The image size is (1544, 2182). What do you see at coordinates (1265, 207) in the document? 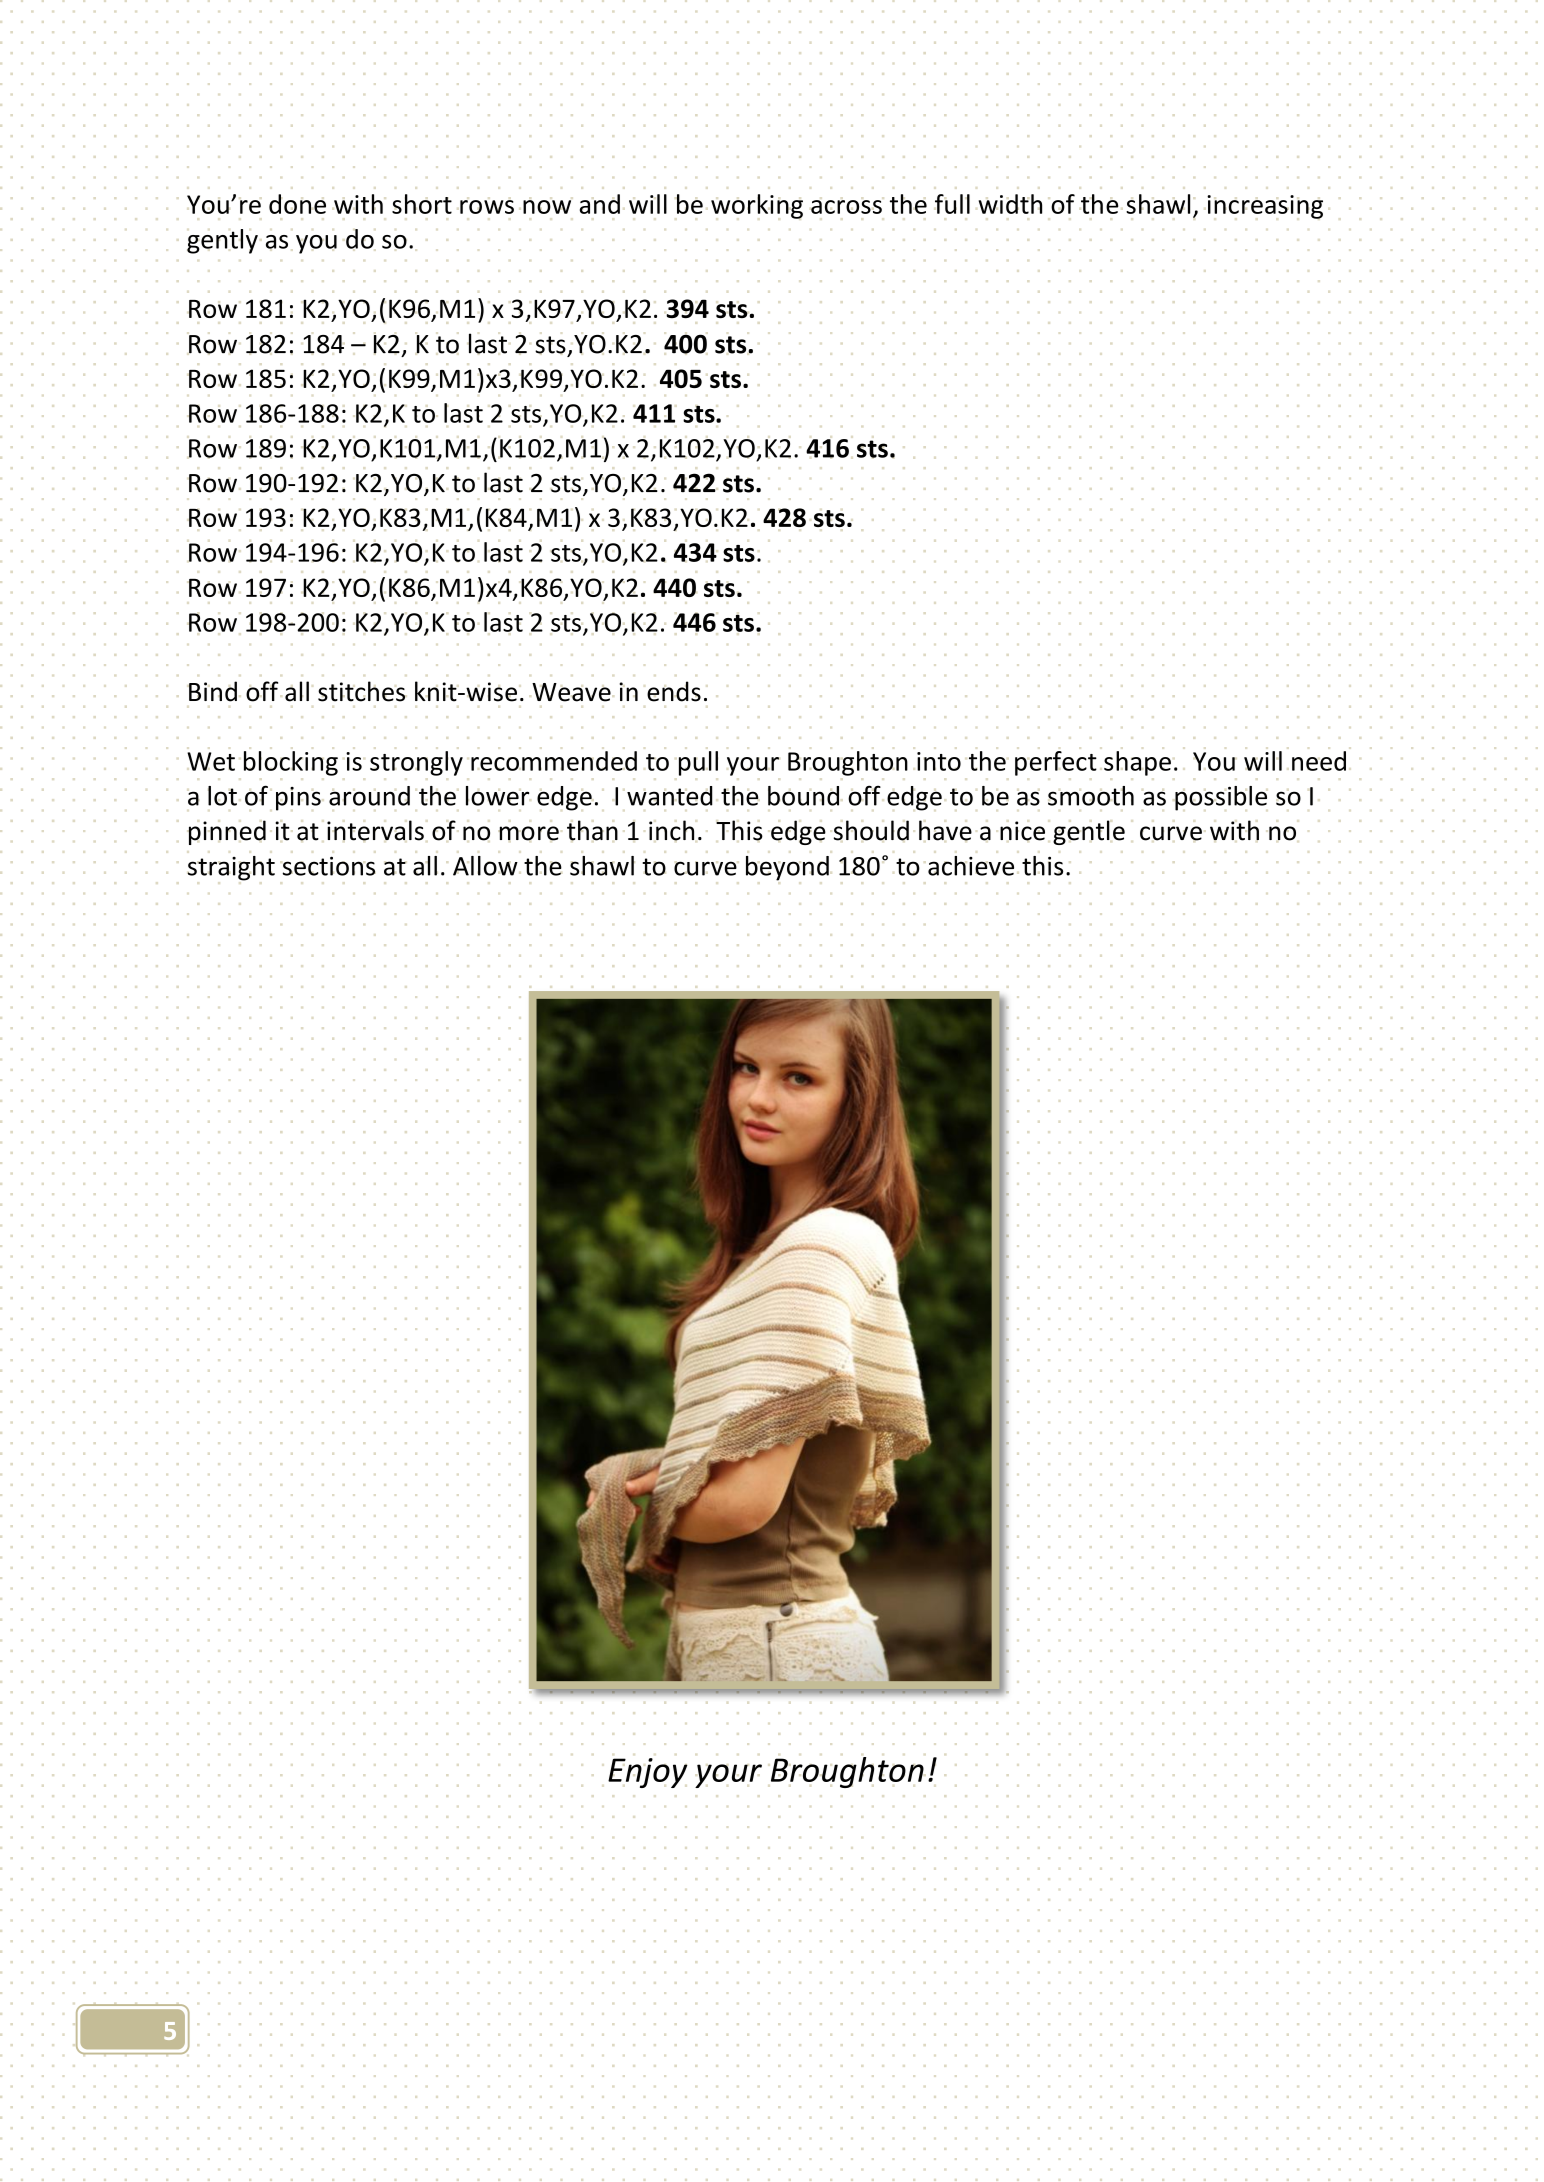
I see `increasing` at bounding box center [1265, 207].
